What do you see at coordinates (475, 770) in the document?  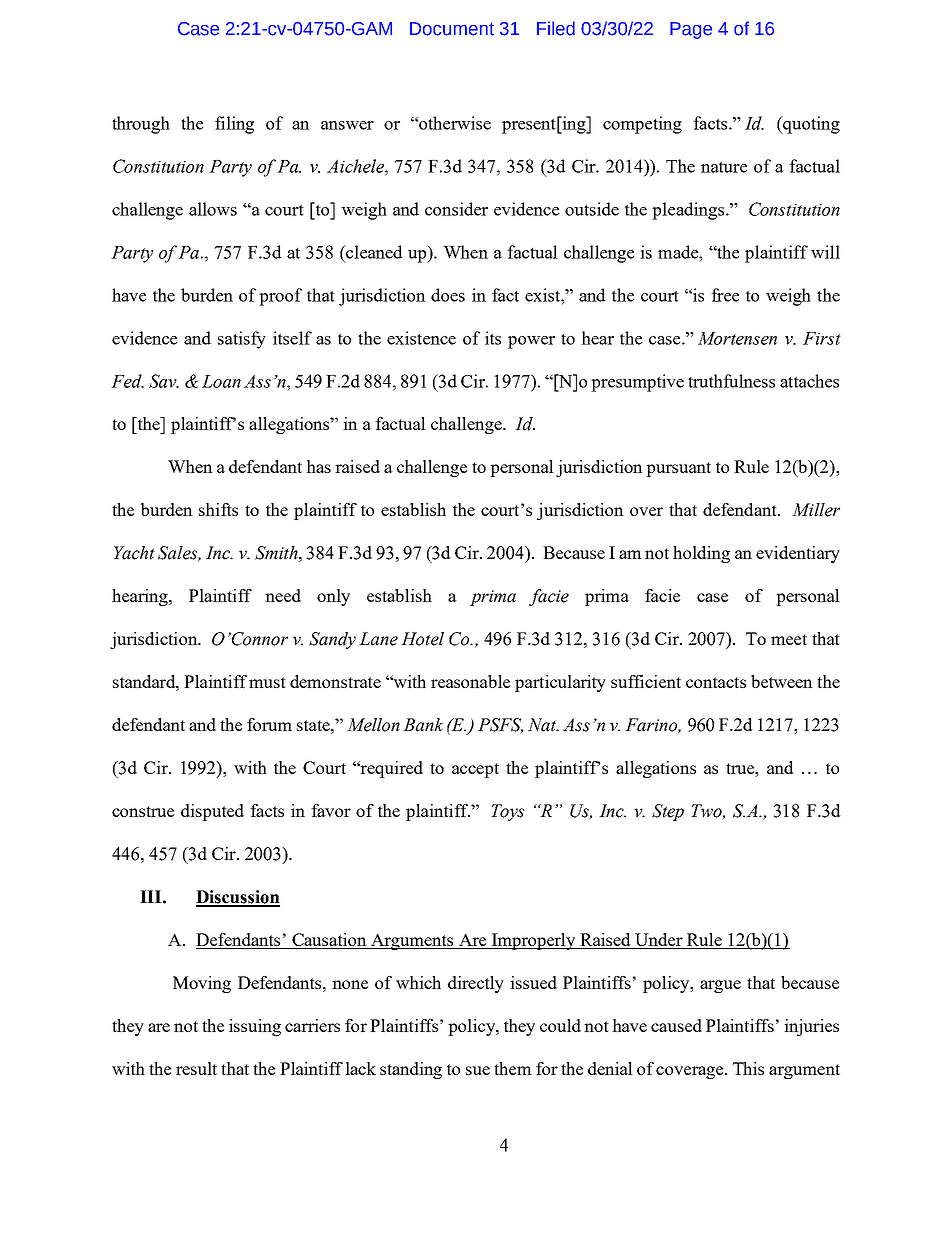 I see `accept` at bounding box center [475, 770].
